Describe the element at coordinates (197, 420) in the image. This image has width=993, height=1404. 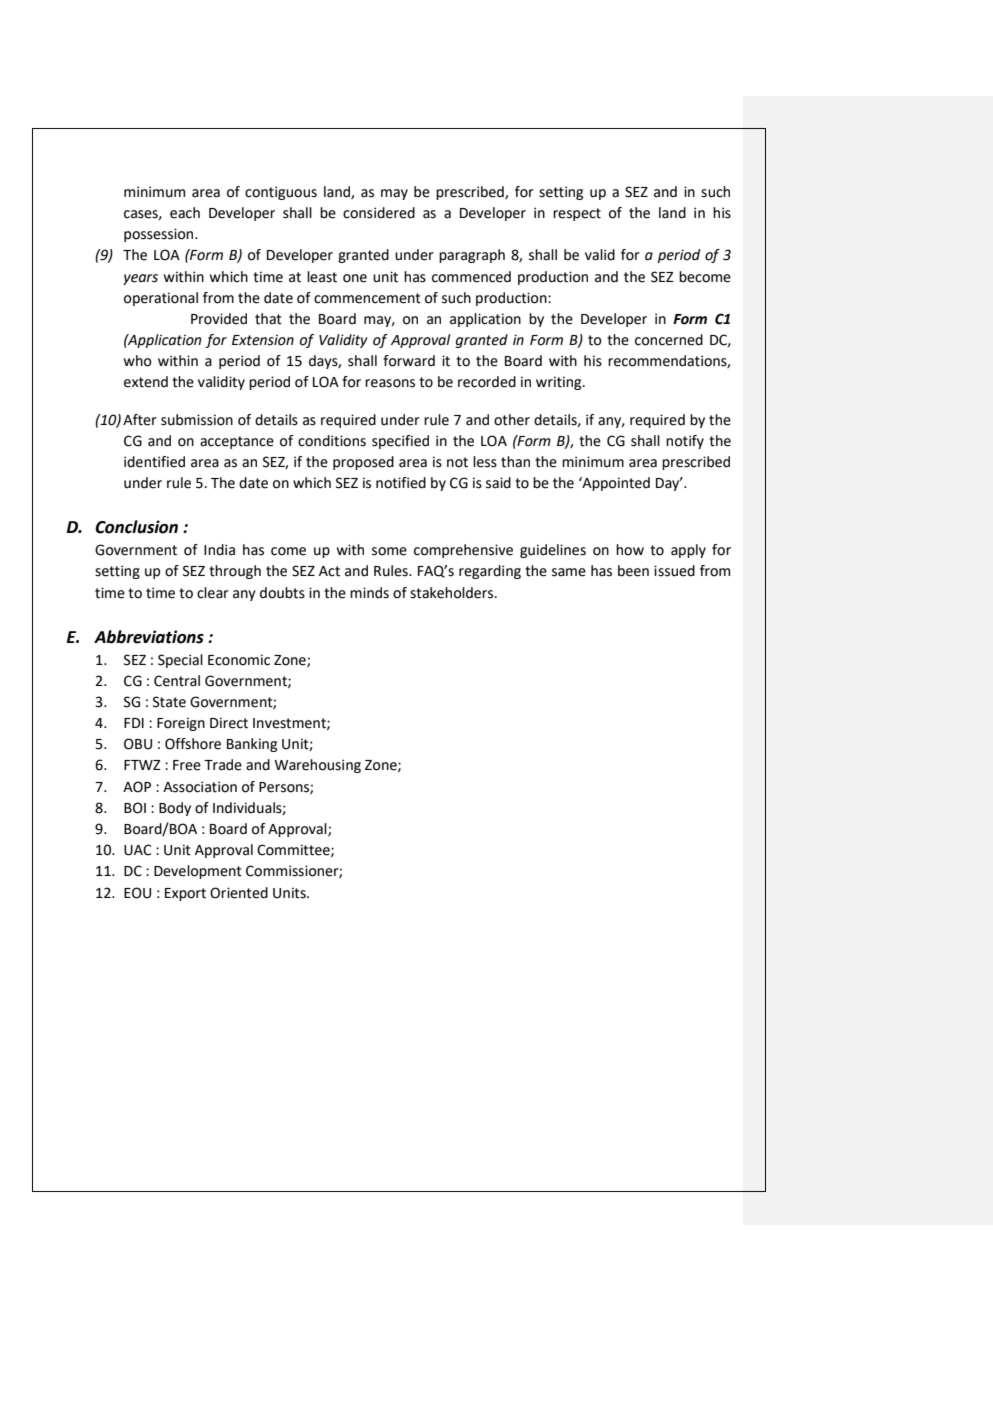
I see `submission` at that location.
